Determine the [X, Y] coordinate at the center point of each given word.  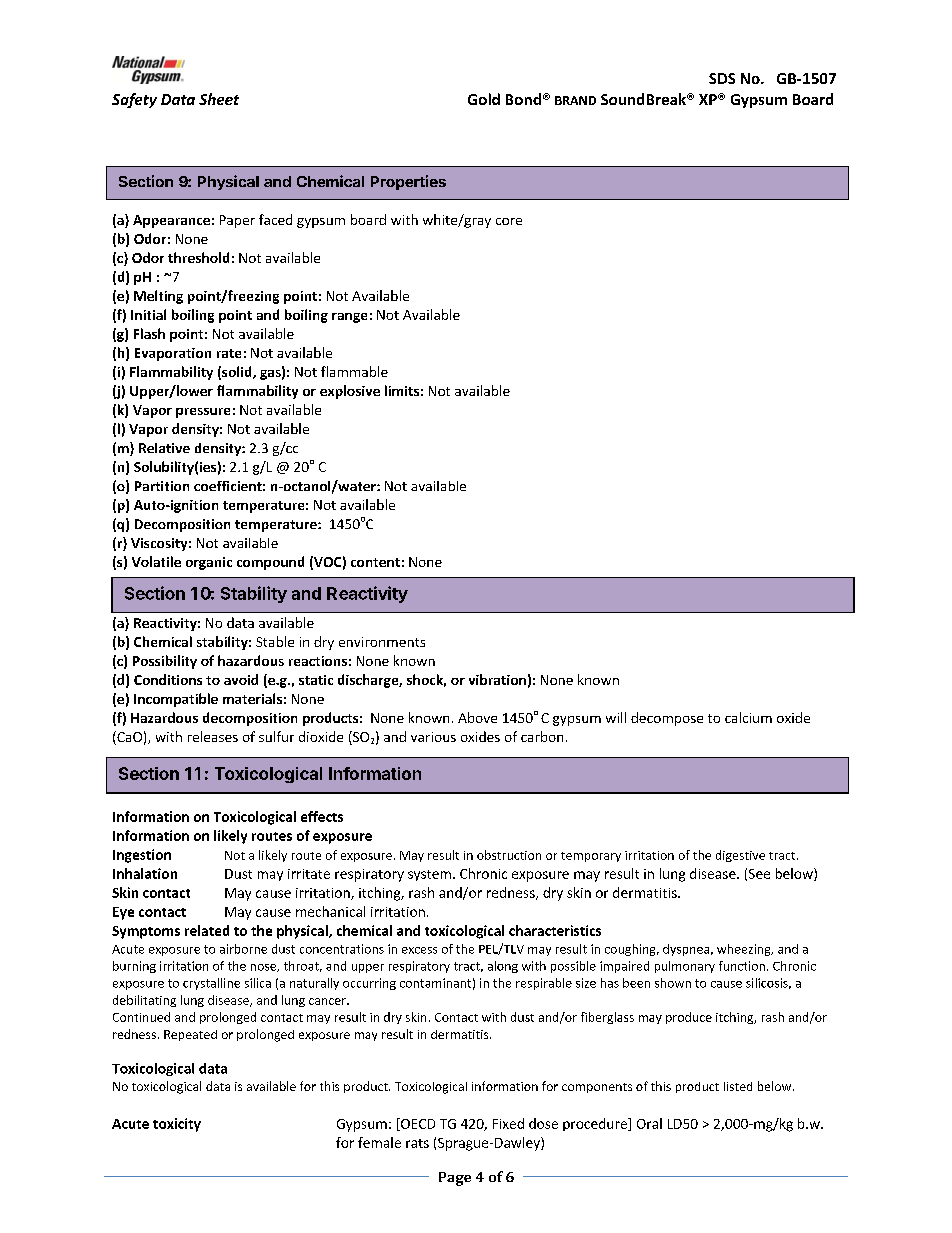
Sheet [219, 99]
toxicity [177, 1125]
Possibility [165, 662]
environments [382, 642]
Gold [484, 99]
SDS [722, 78]
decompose [667, 719]
